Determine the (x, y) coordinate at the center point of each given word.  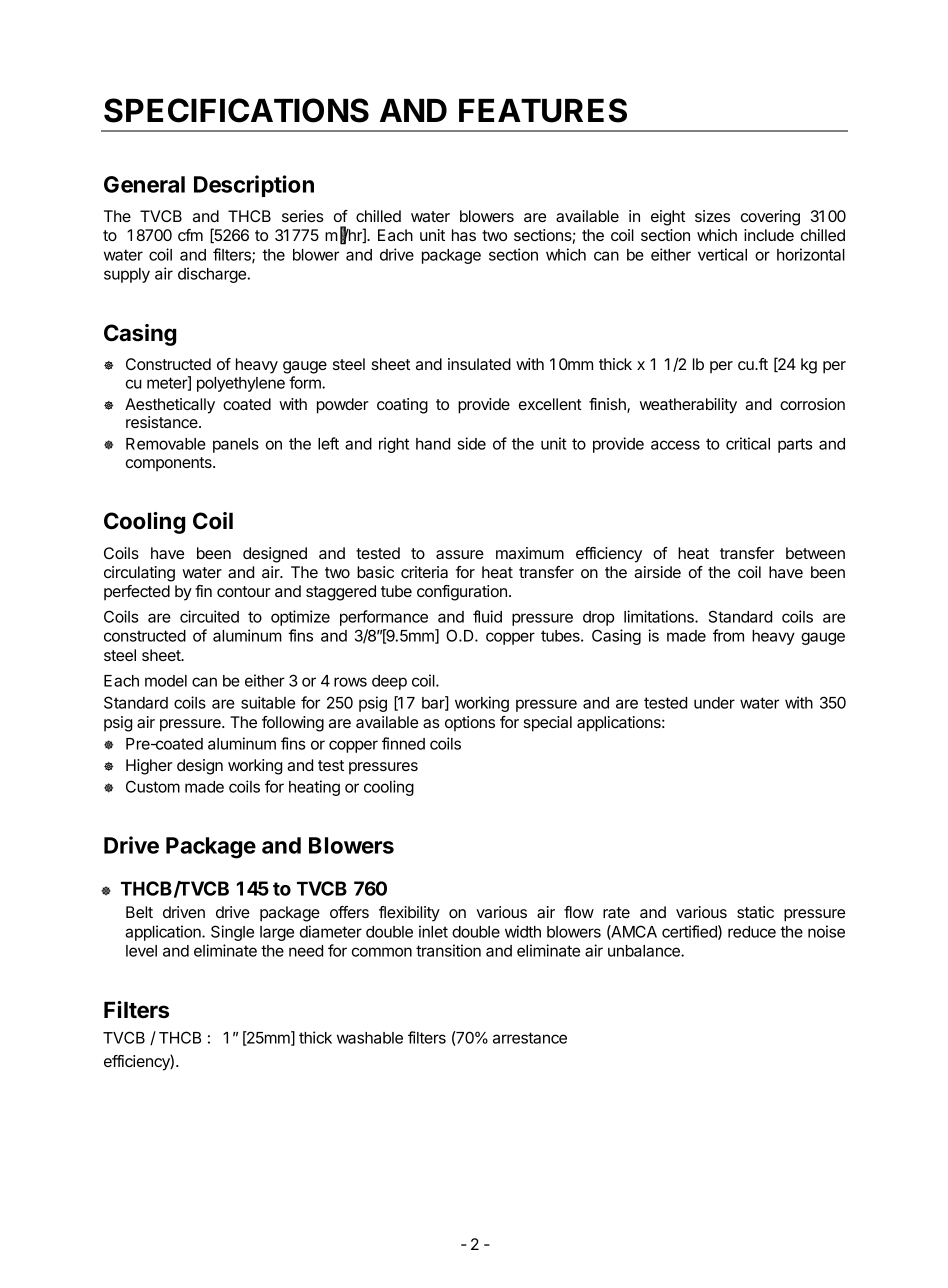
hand (433, 444)
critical (748, 443)
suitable (268, 702)
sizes (712, 216)
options (470, 724)
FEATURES (543, 110)
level (141, 951)
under (714, 703)
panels (236, 445)
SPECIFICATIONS (236, 110)
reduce (752, 932)
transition (448, 950)
